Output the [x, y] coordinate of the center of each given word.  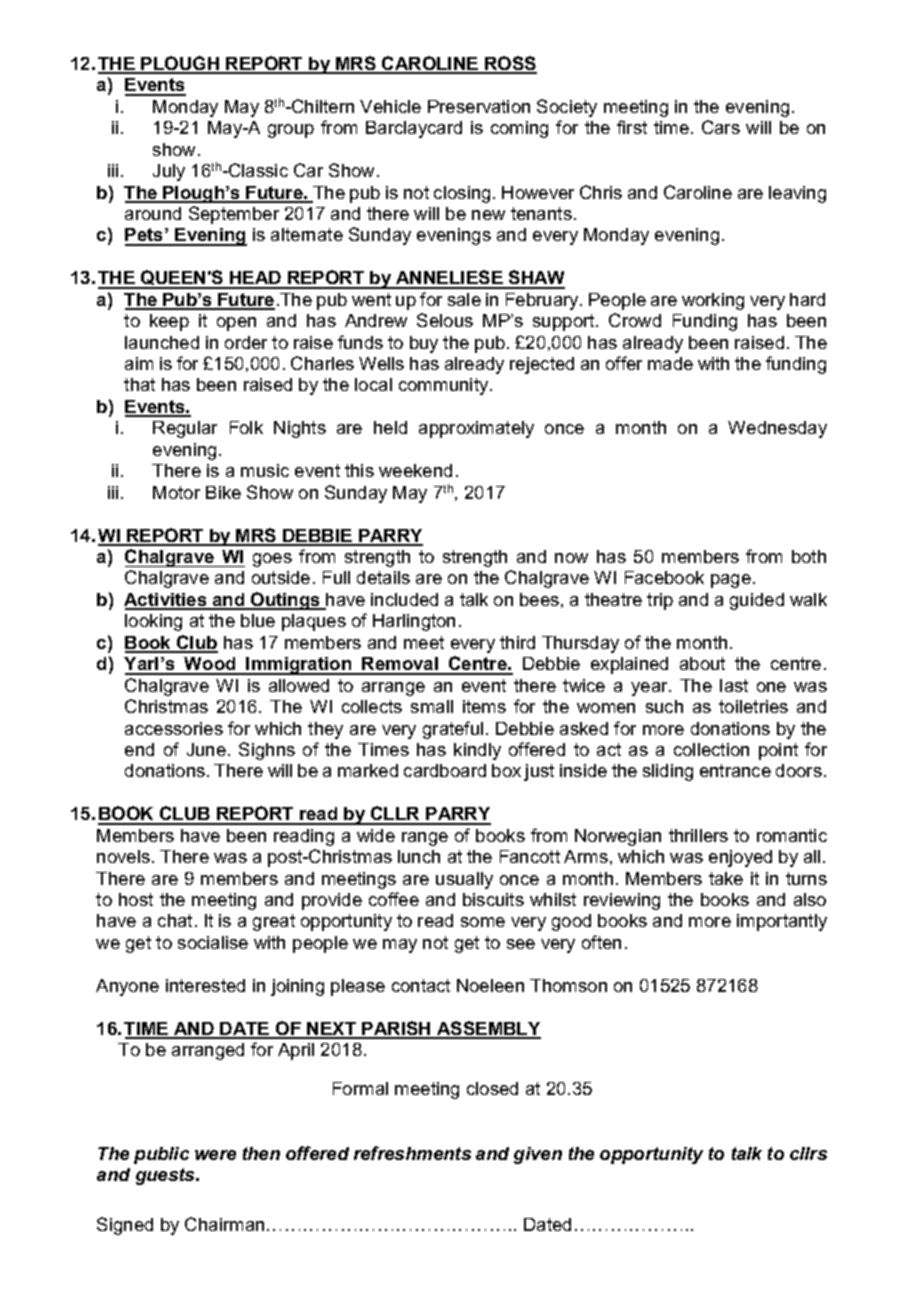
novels [123, 856]
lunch [419, 856]
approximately [476, 429]
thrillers [698, 835]
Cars [721, 127]
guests [167, 1176]
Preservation [479, 106]
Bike [223, 492]
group [291, 131]
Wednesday [777, 429]
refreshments [412, 1153]
